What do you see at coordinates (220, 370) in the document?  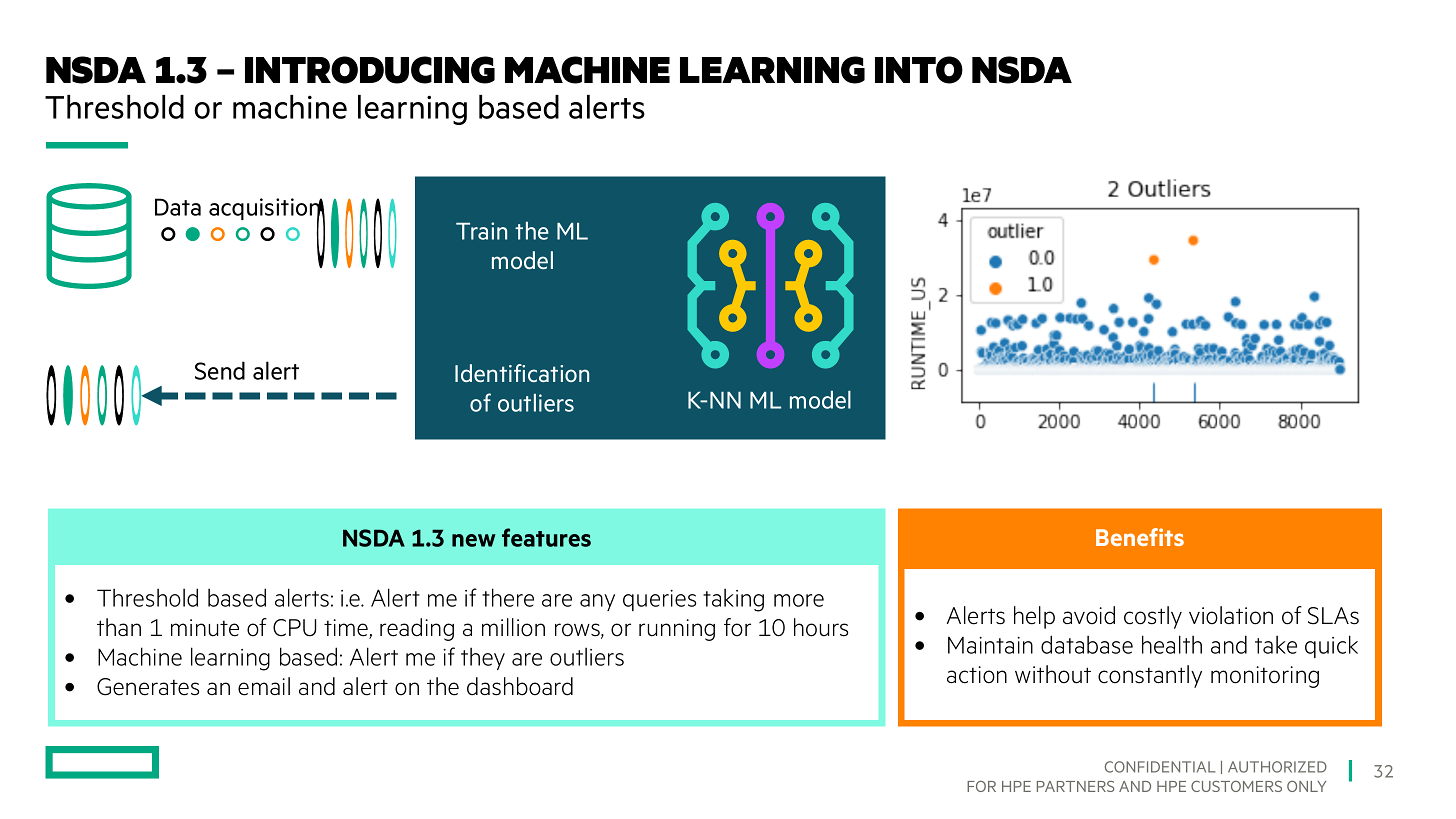 I see `Send` at bounding box center [220, 370].
